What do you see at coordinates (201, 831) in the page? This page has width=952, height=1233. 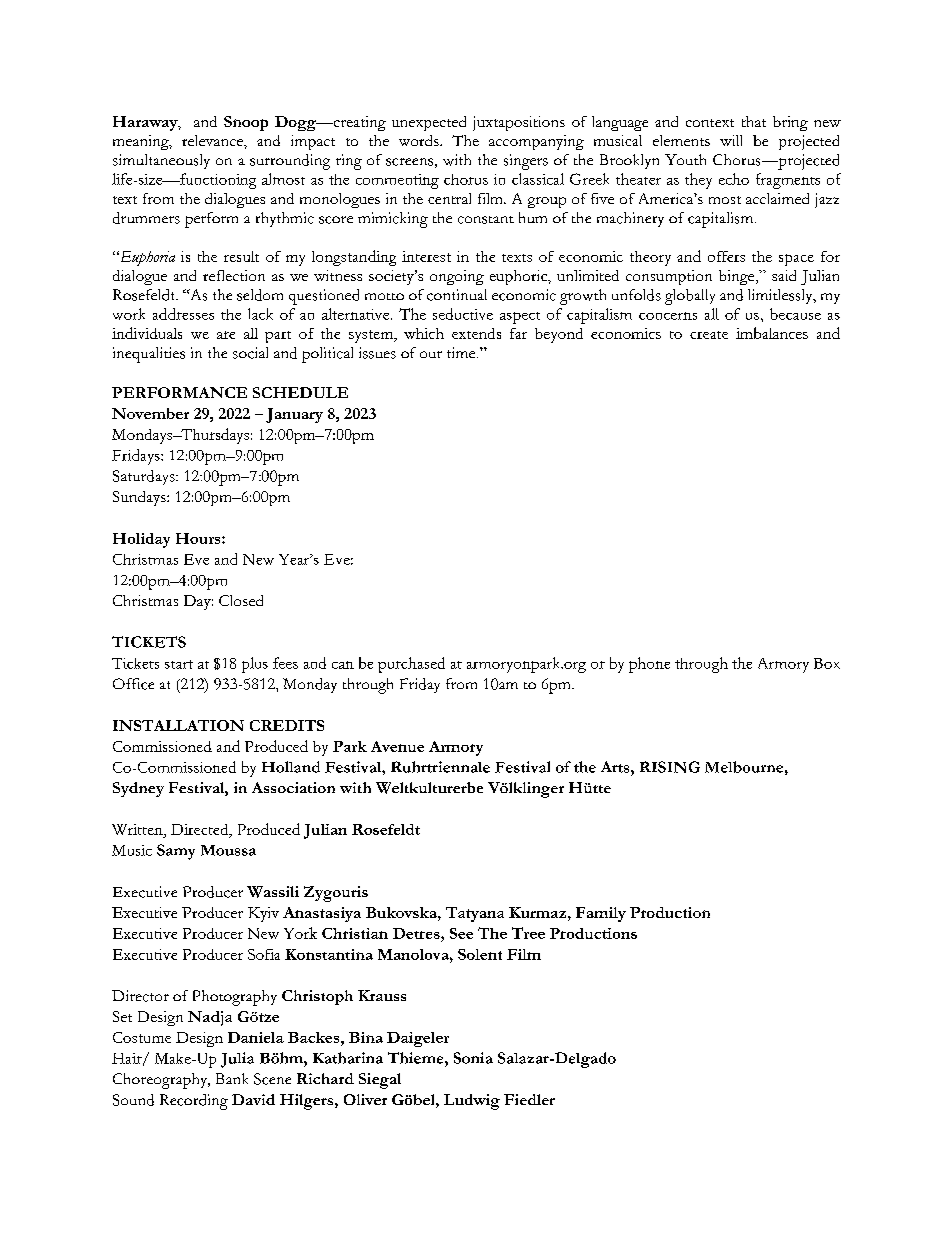 I see `Directed` at bounding box center [201, 831].
